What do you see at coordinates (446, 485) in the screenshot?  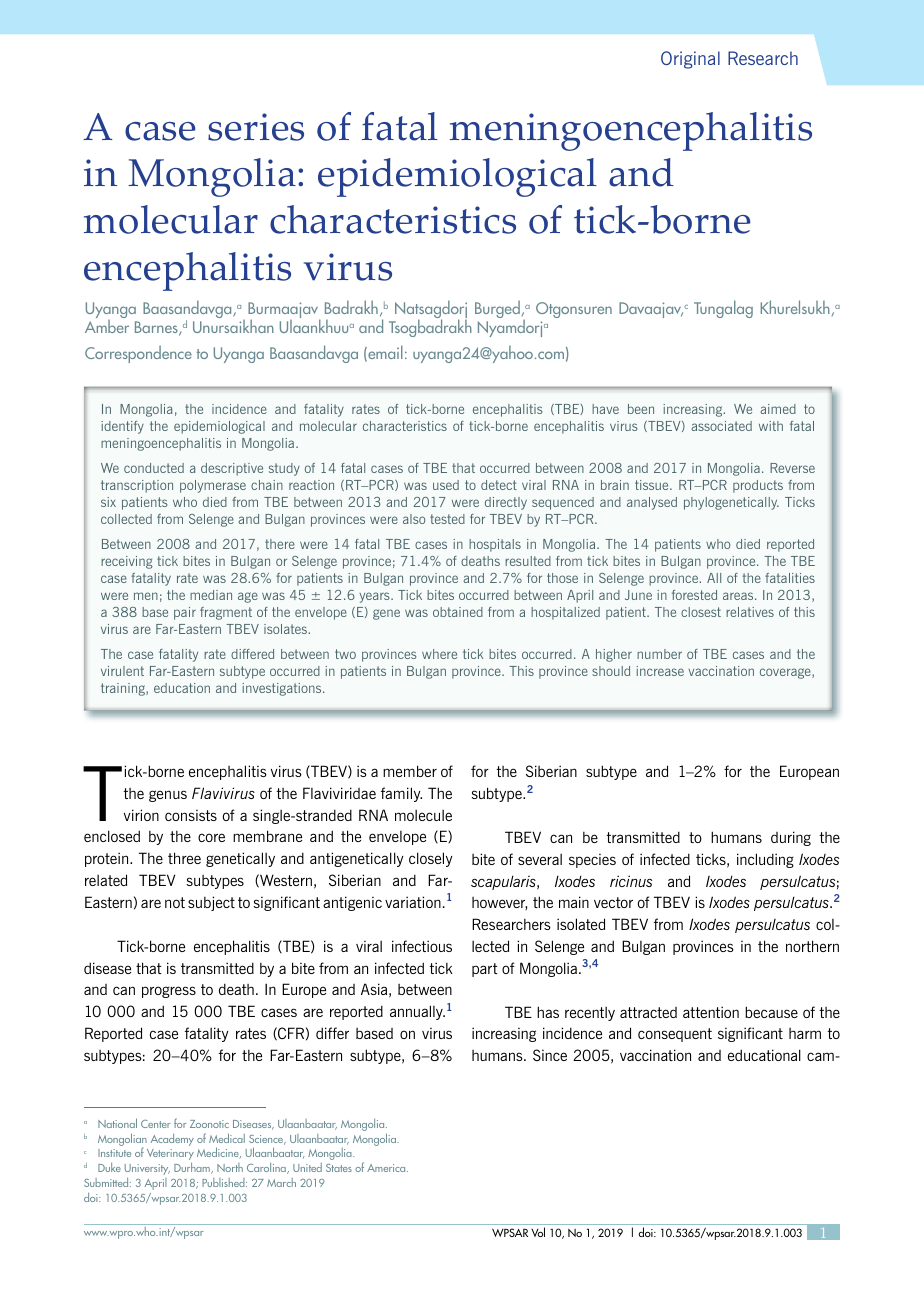 I see `used` at bounding box center [446, 485].
